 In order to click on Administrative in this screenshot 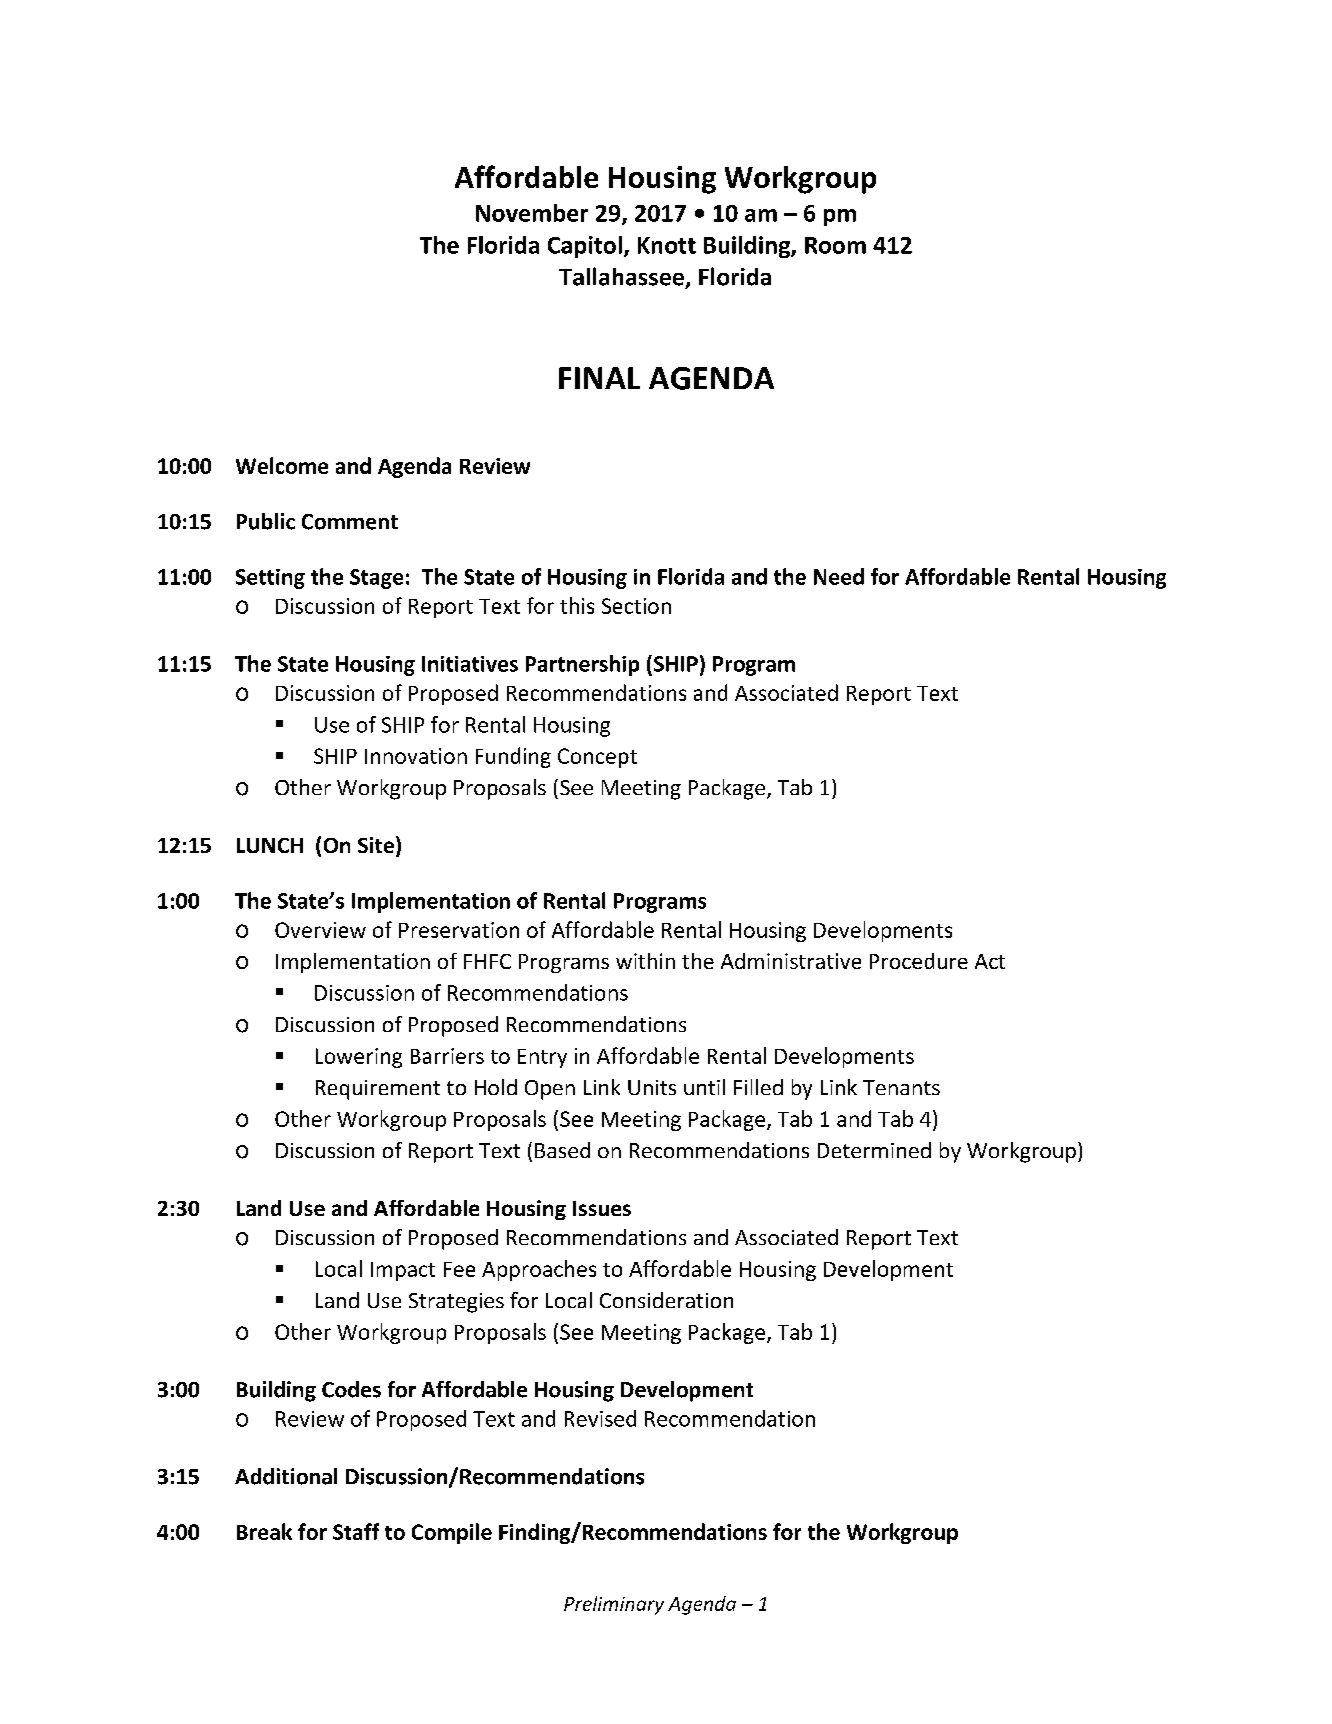, I will do `click(791, 961)`.
